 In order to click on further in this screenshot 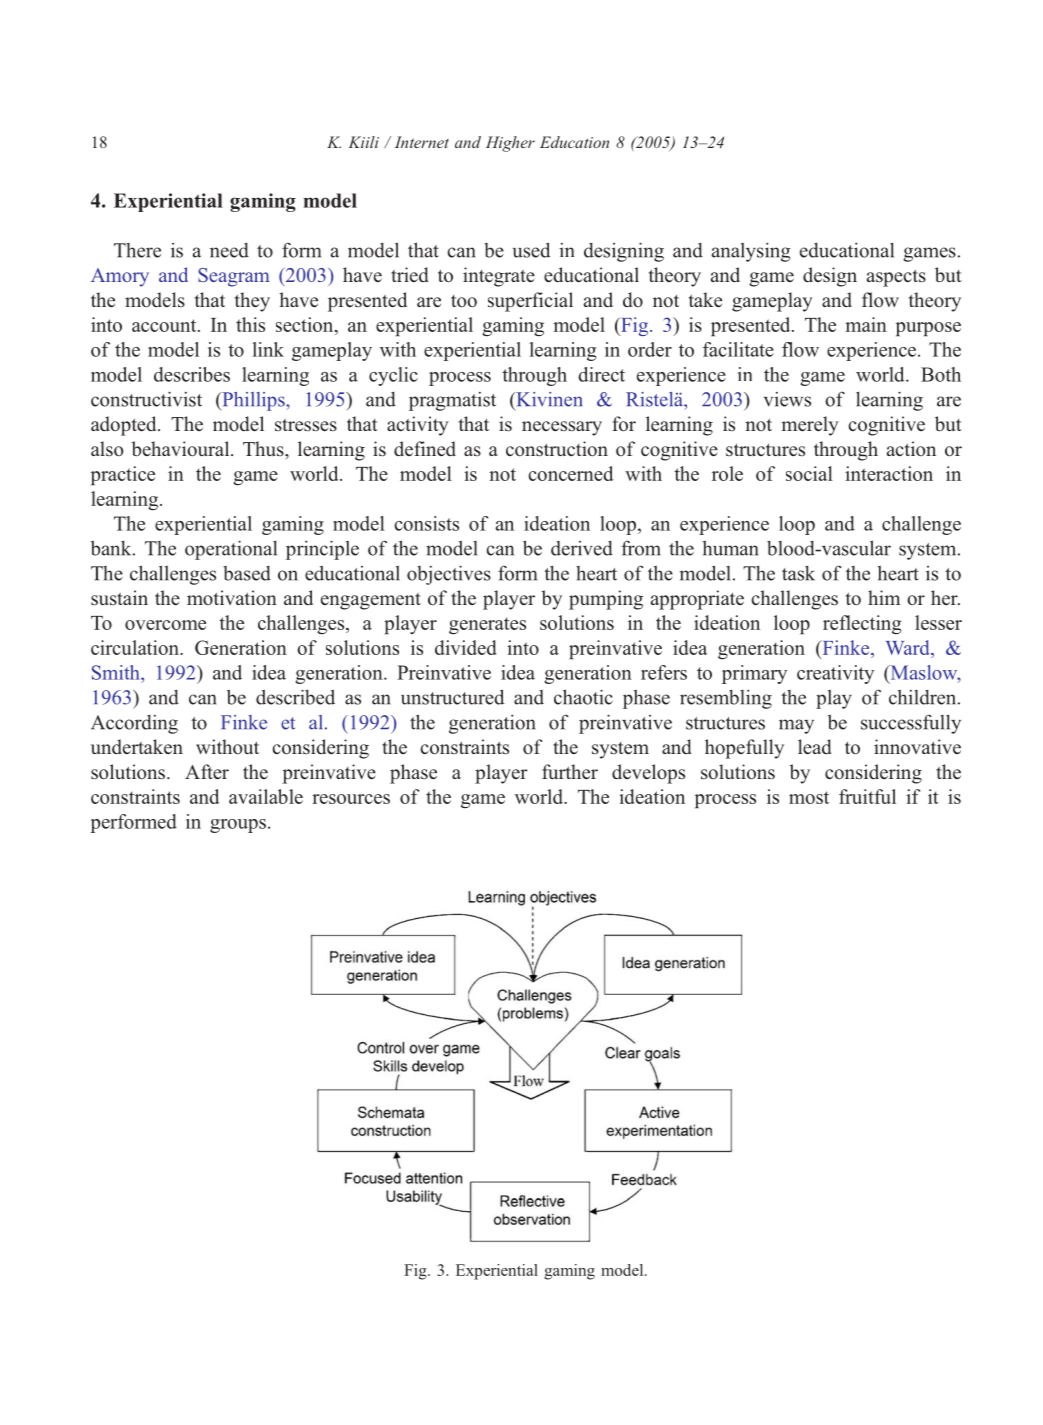, I will do `click(570, 771)`.
